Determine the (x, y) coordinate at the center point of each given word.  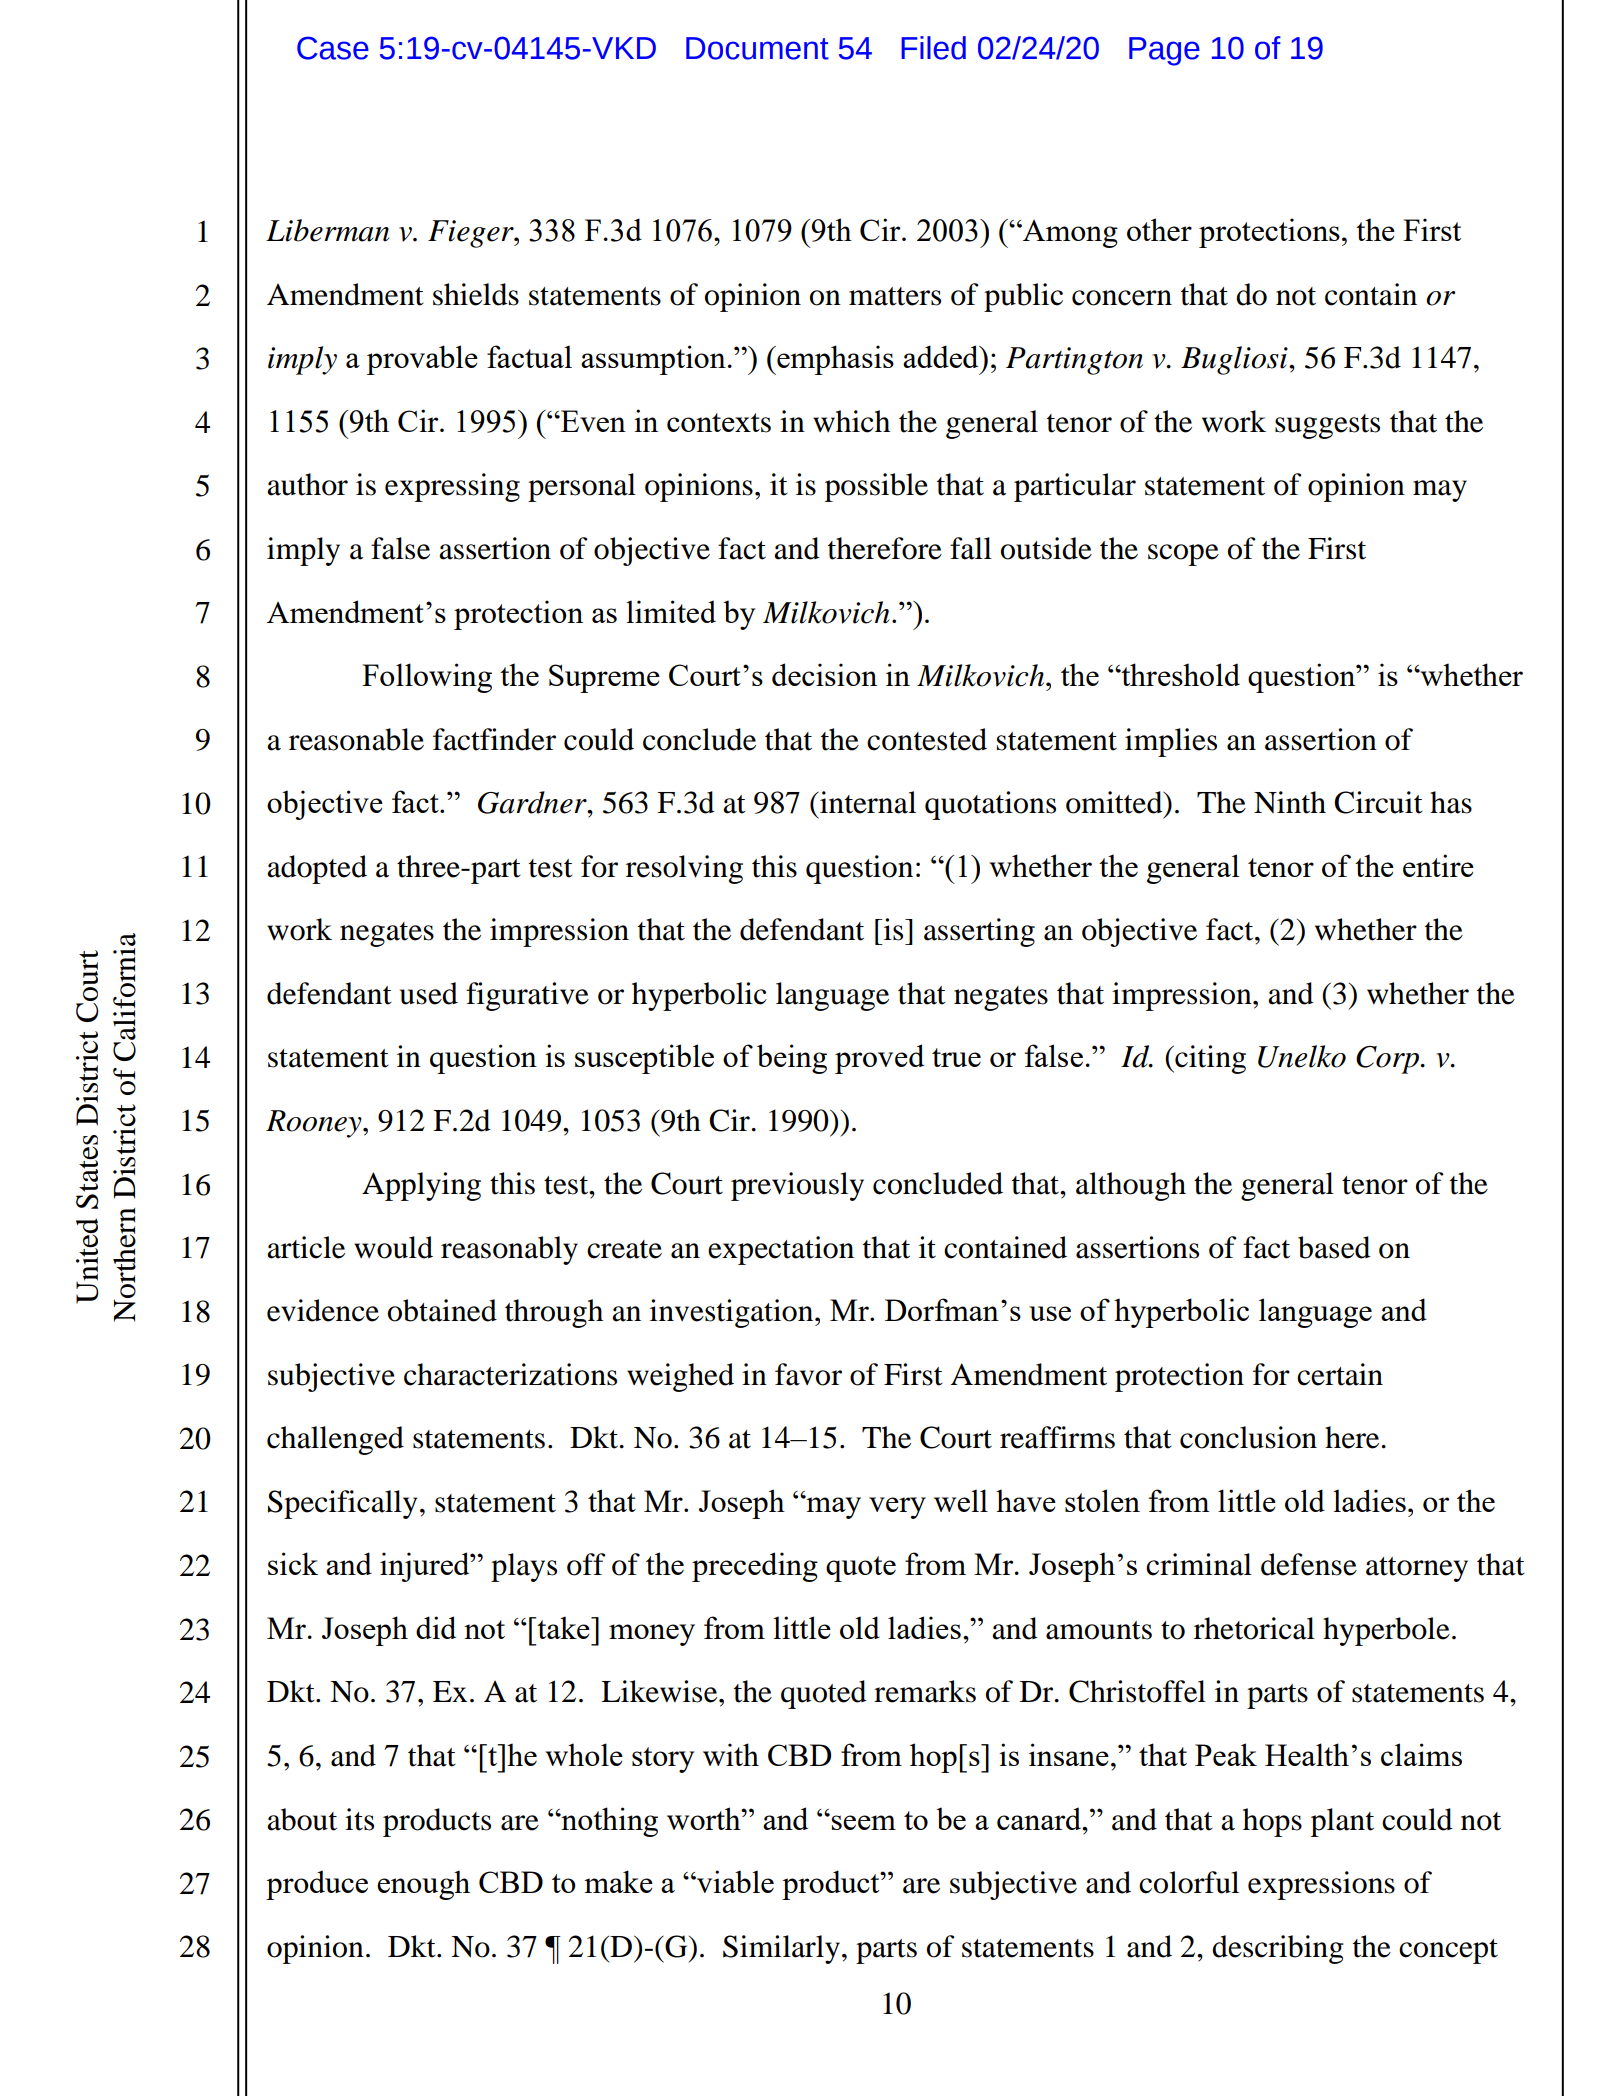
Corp (1389, 1060)
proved (879, 1059)
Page (1164, 51)
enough (423, 1885)
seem (863, 1822)
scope (1183, 555)
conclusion (1248, 1437)
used (429, 993)
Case (333, 48)
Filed (934, 48)
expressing (452, 487)
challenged (335, 1440)
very (897, 1508)
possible (876, 487)
